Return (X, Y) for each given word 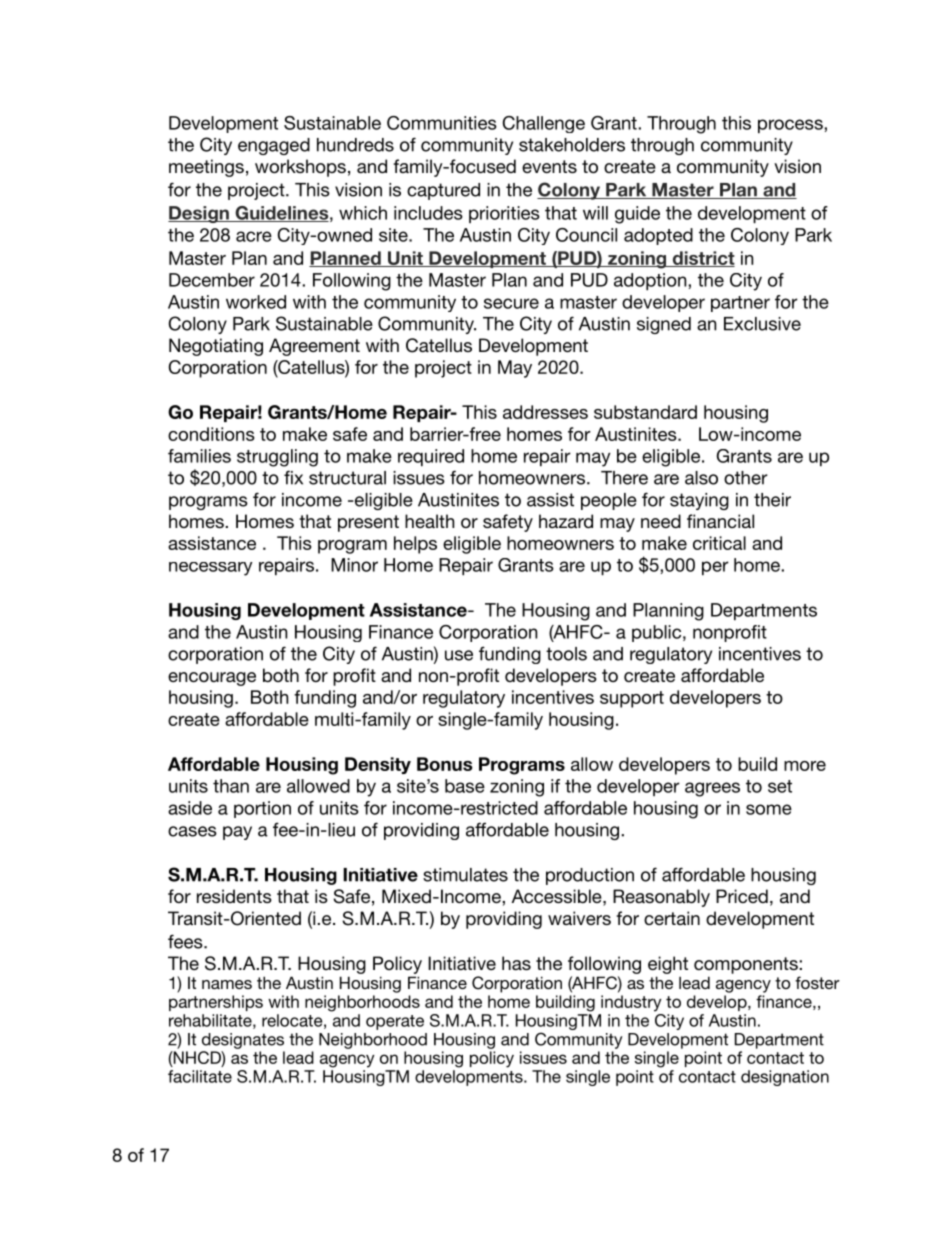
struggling (277, 458)
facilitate (200, 1076)
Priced (742, 896)
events (549, 166)
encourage (212, 679)
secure (511, 303)
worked (256, 302)
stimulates (465, 875)
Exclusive (762, 324)
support (632, 699)
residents (234, 896)
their (772, 500)
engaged (274, 146)
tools (566, 654)
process (791, 126)
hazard (566, 521)
